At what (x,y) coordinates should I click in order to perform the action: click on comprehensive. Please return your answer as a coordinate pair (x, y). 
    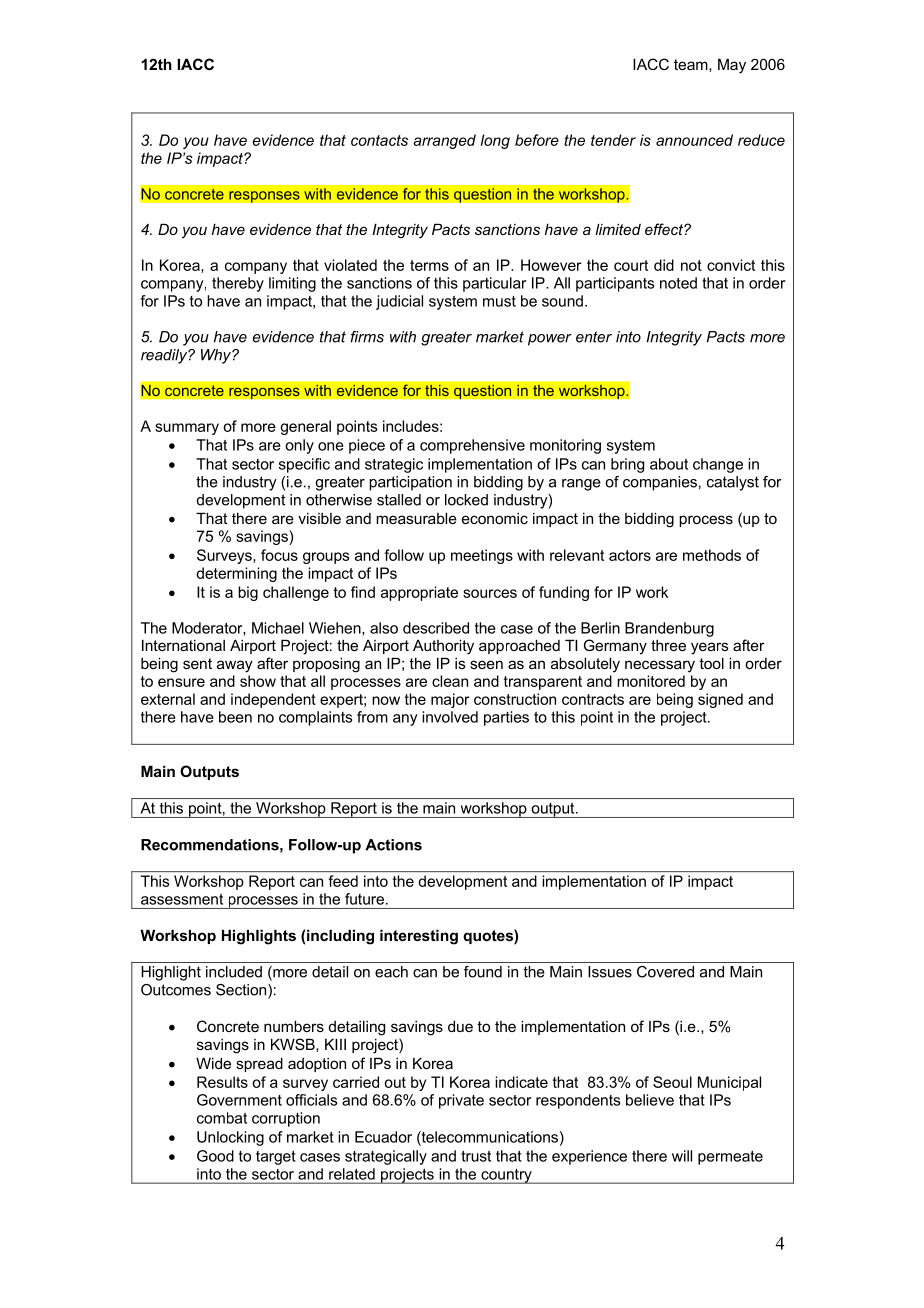
    Looking at the image, I should click on (472, 446).
